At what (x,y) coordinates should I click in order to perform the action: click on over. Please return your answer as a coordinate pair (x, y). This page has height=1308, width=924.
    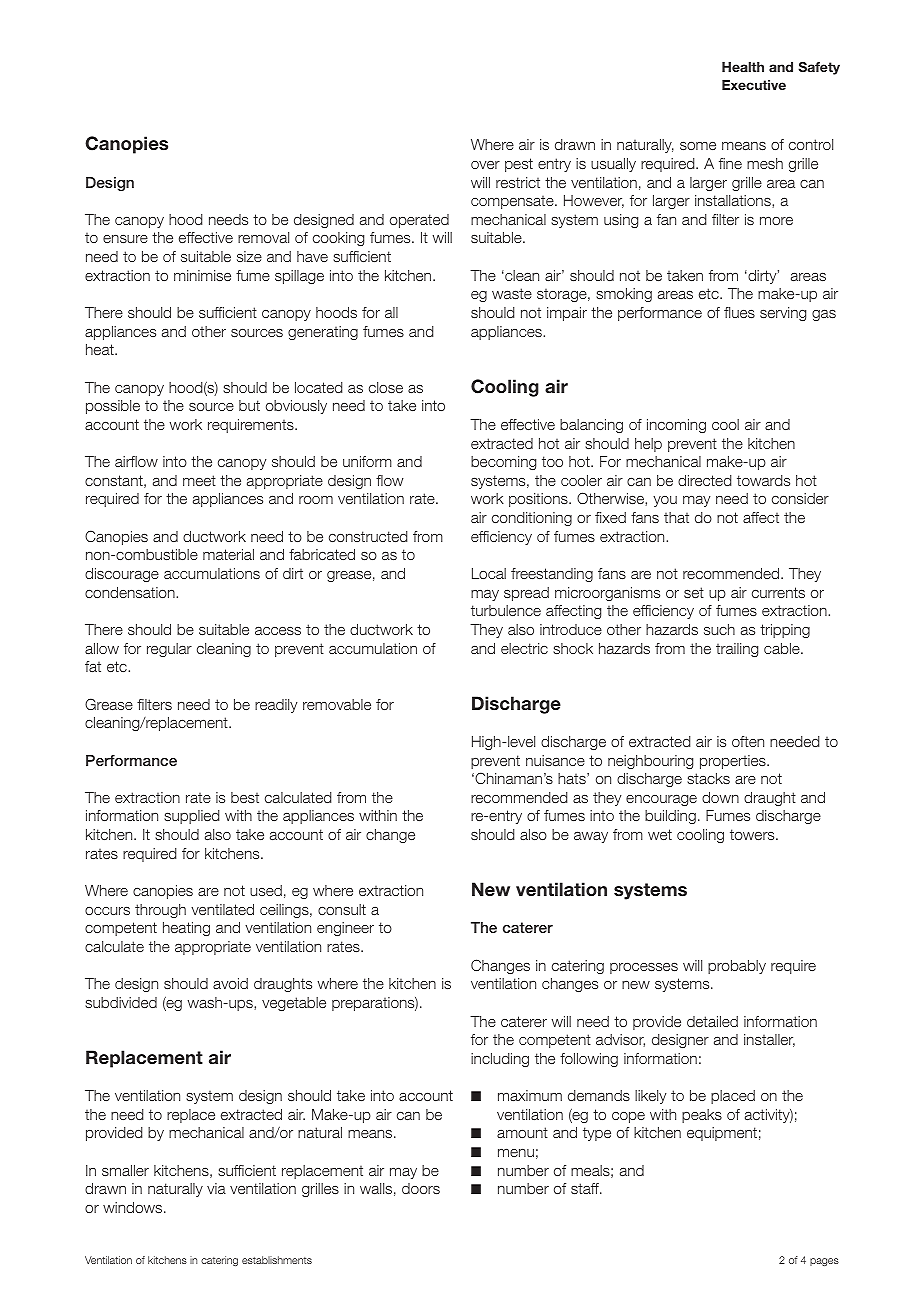
    Looking at the image, I should click on (485, 165).
